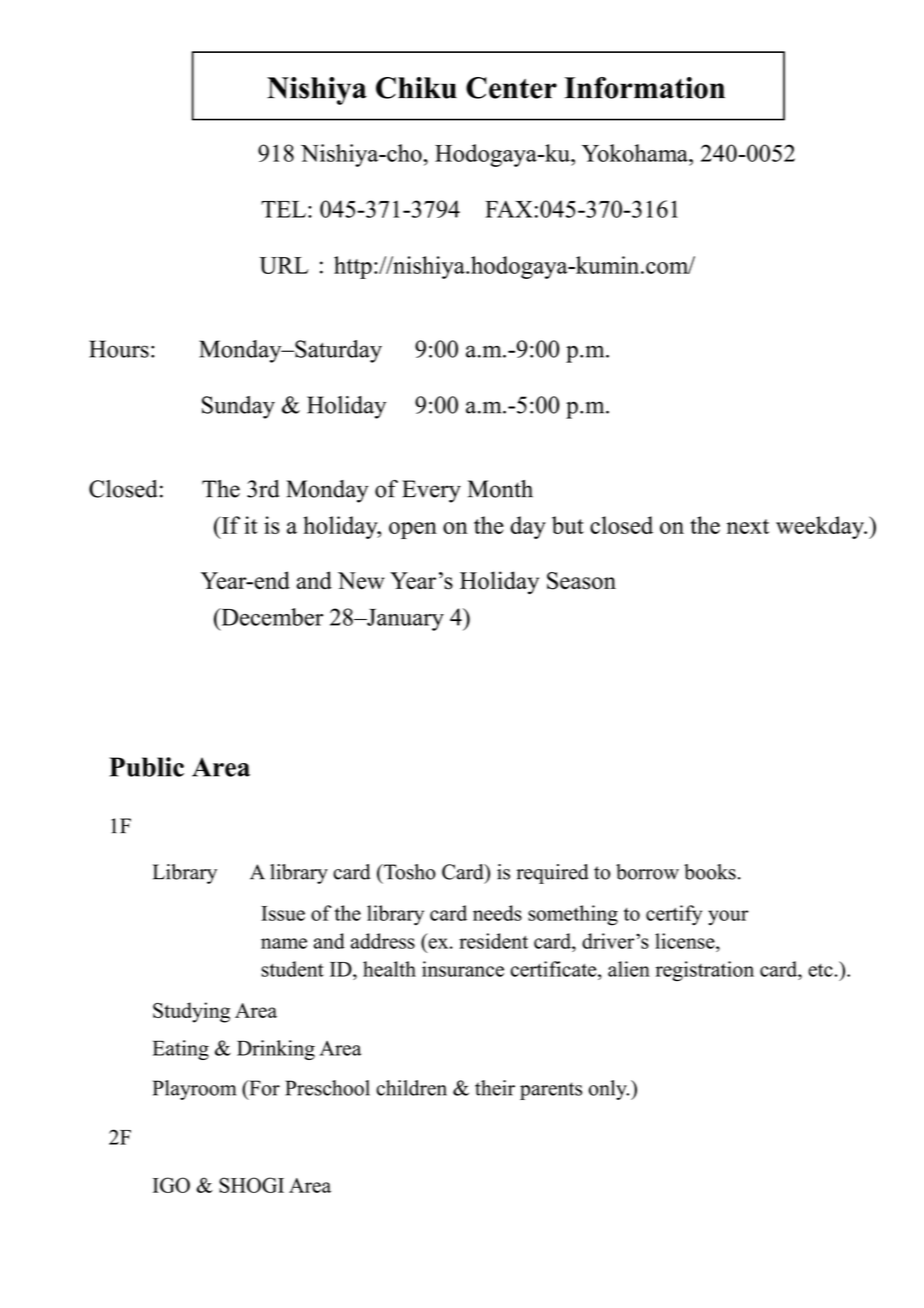 This screenshot has width=924, height=1308. I want to click on IGO, so click(171, 1185).
